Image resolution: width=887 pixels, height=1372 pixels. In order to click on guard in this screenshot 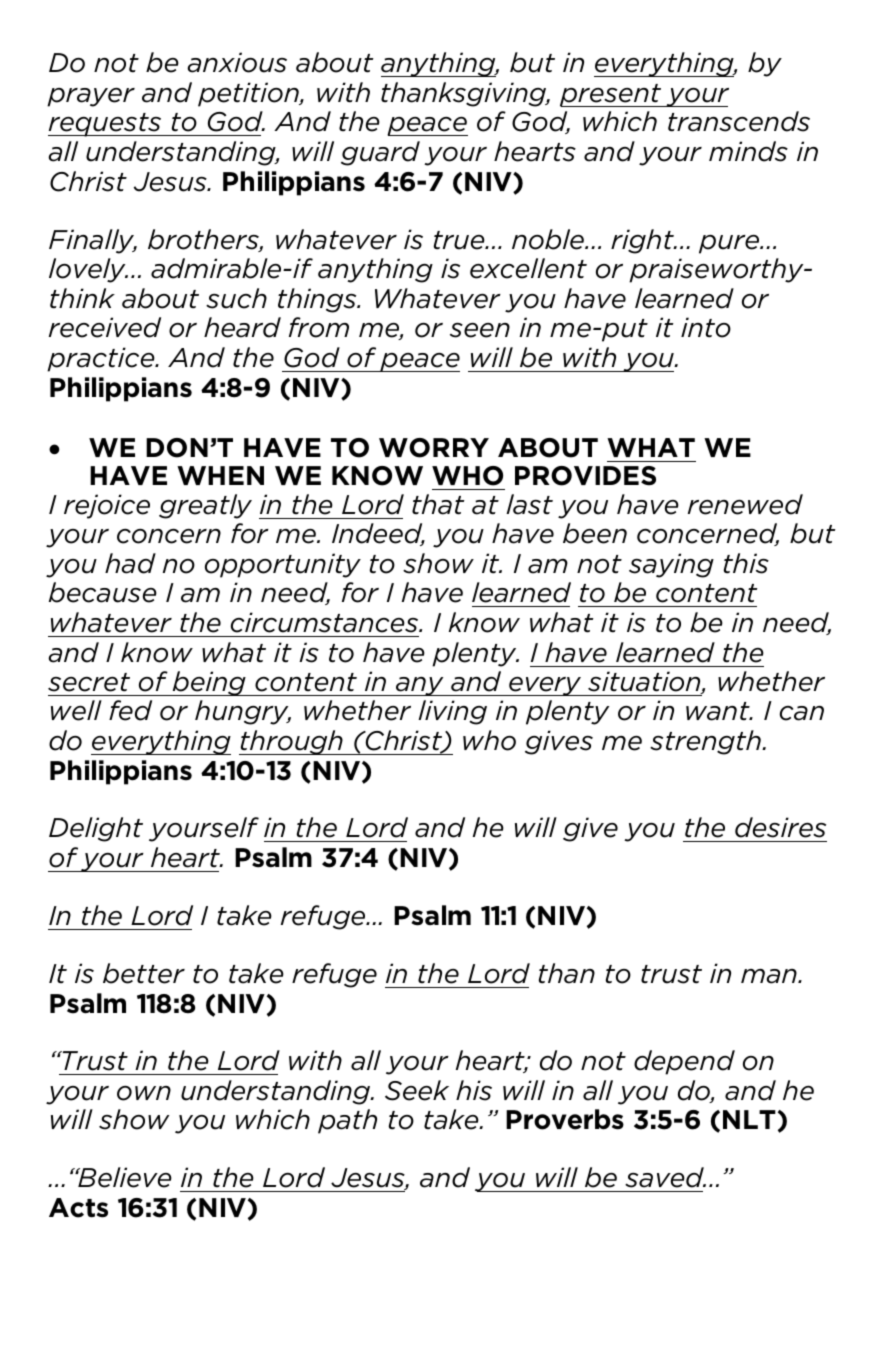, I will do `click(380, 153)`.
